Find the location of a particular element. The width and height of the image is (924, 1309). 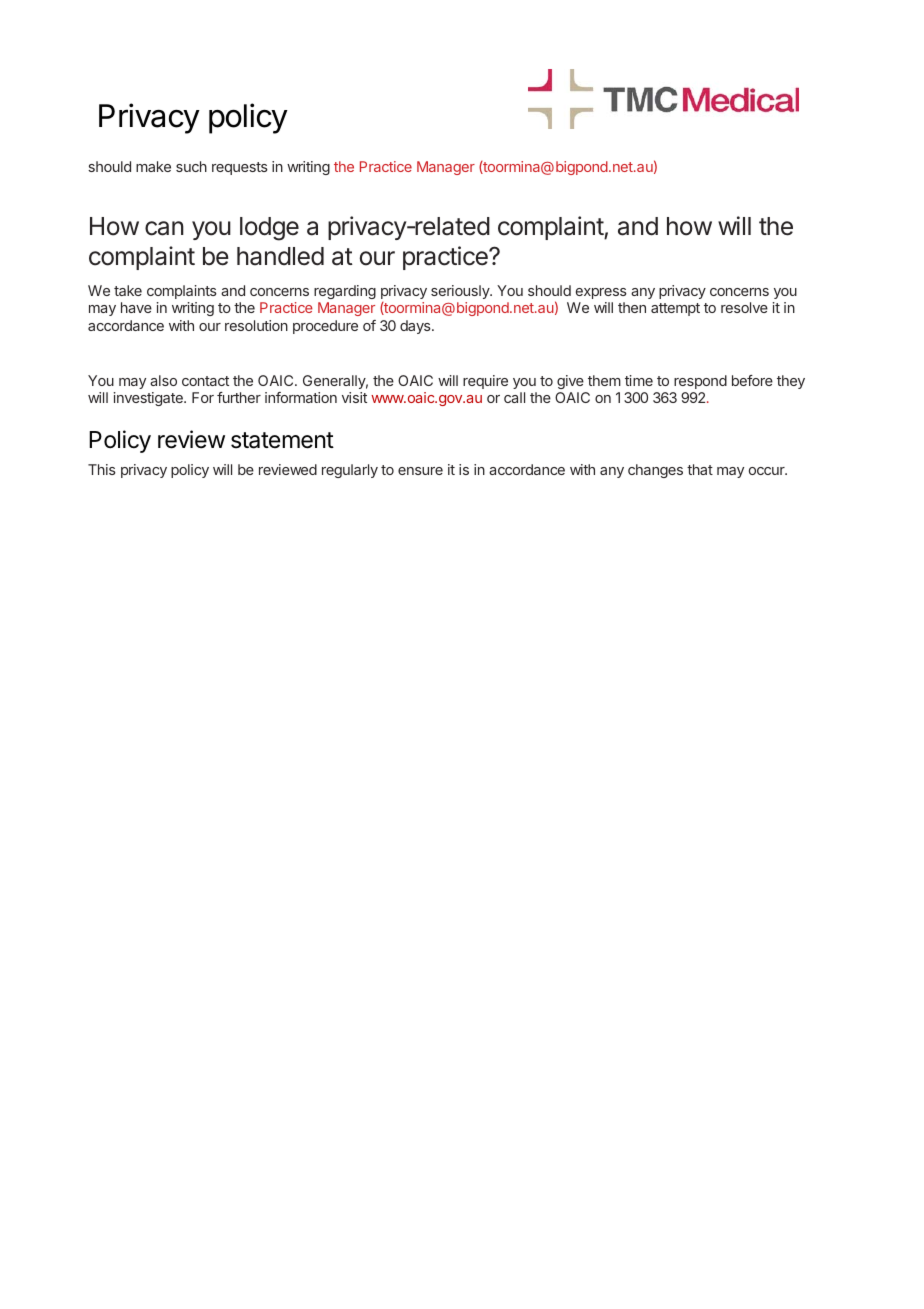

This is located at coordinates (102, 469).
